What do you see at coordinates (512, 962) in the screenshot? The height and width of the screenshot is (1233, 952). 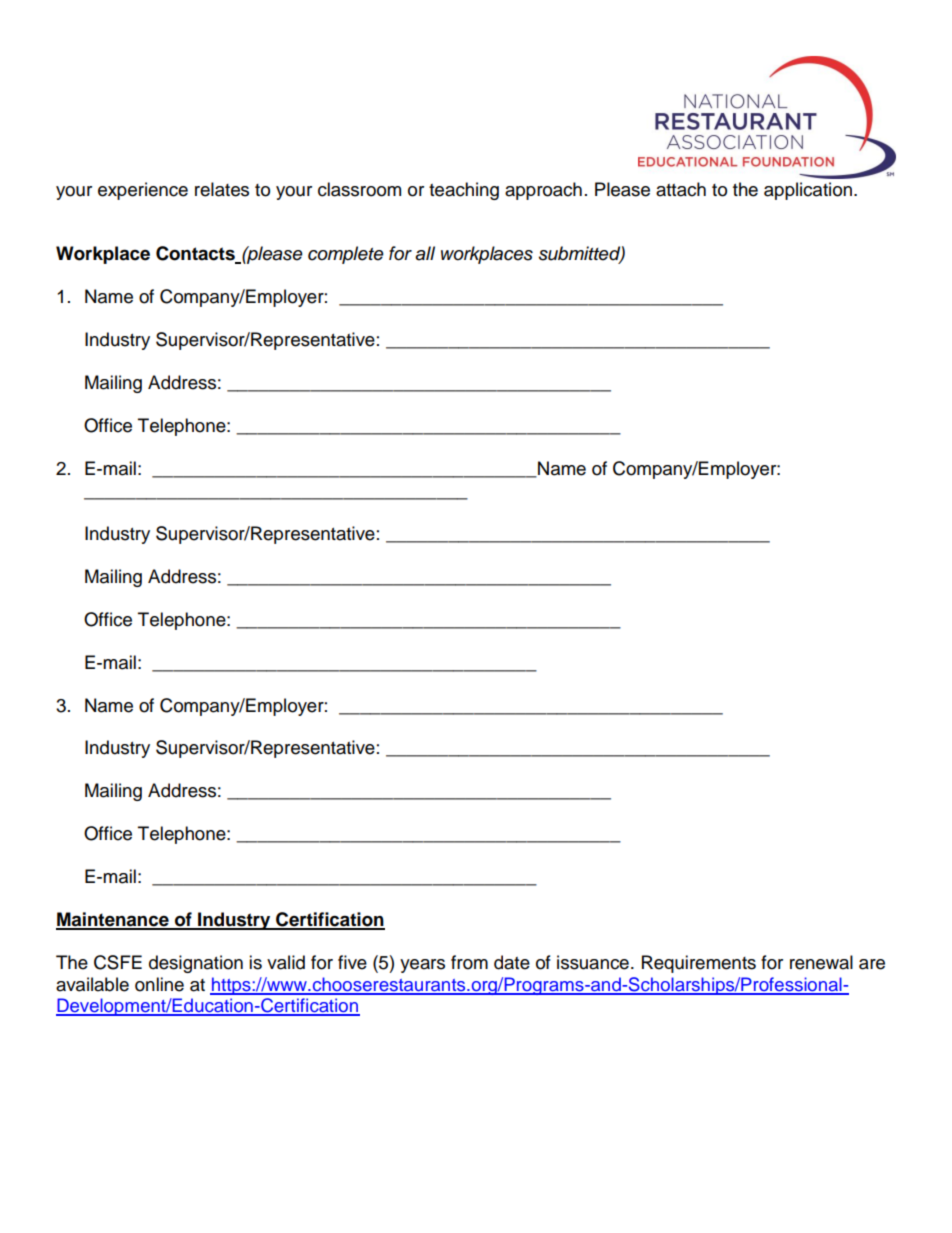 I see `date` at bounding box center [512, 962].
